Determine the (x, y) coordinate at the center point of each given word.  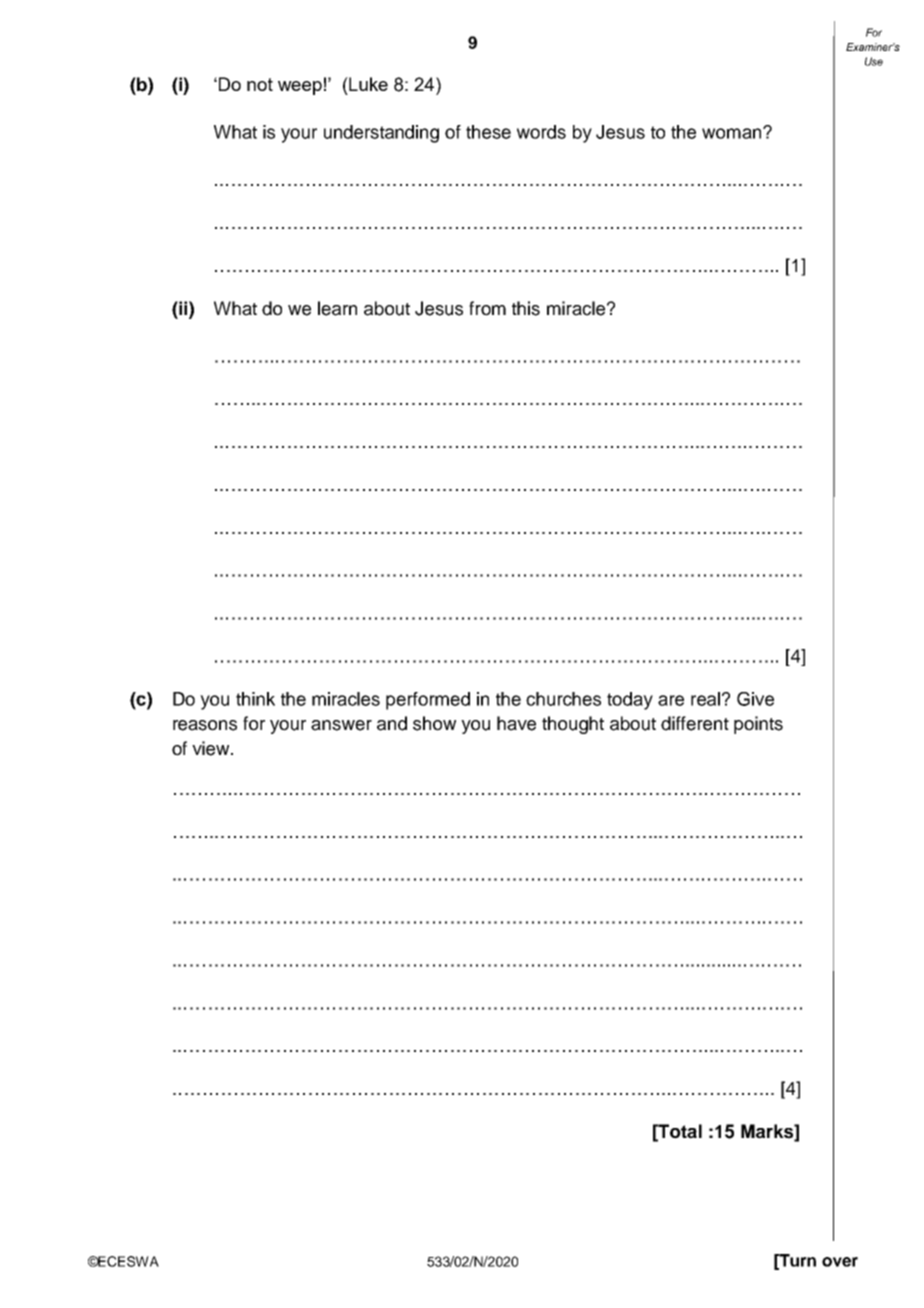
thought (573, 725)
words (541, 132)
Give (755, 699)
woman (733, 133)
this (526, 308)
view (212, 748)
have (516, 723)
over (840, 1262)
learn (337, 308)
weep (300, 88)
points (758, 725)
